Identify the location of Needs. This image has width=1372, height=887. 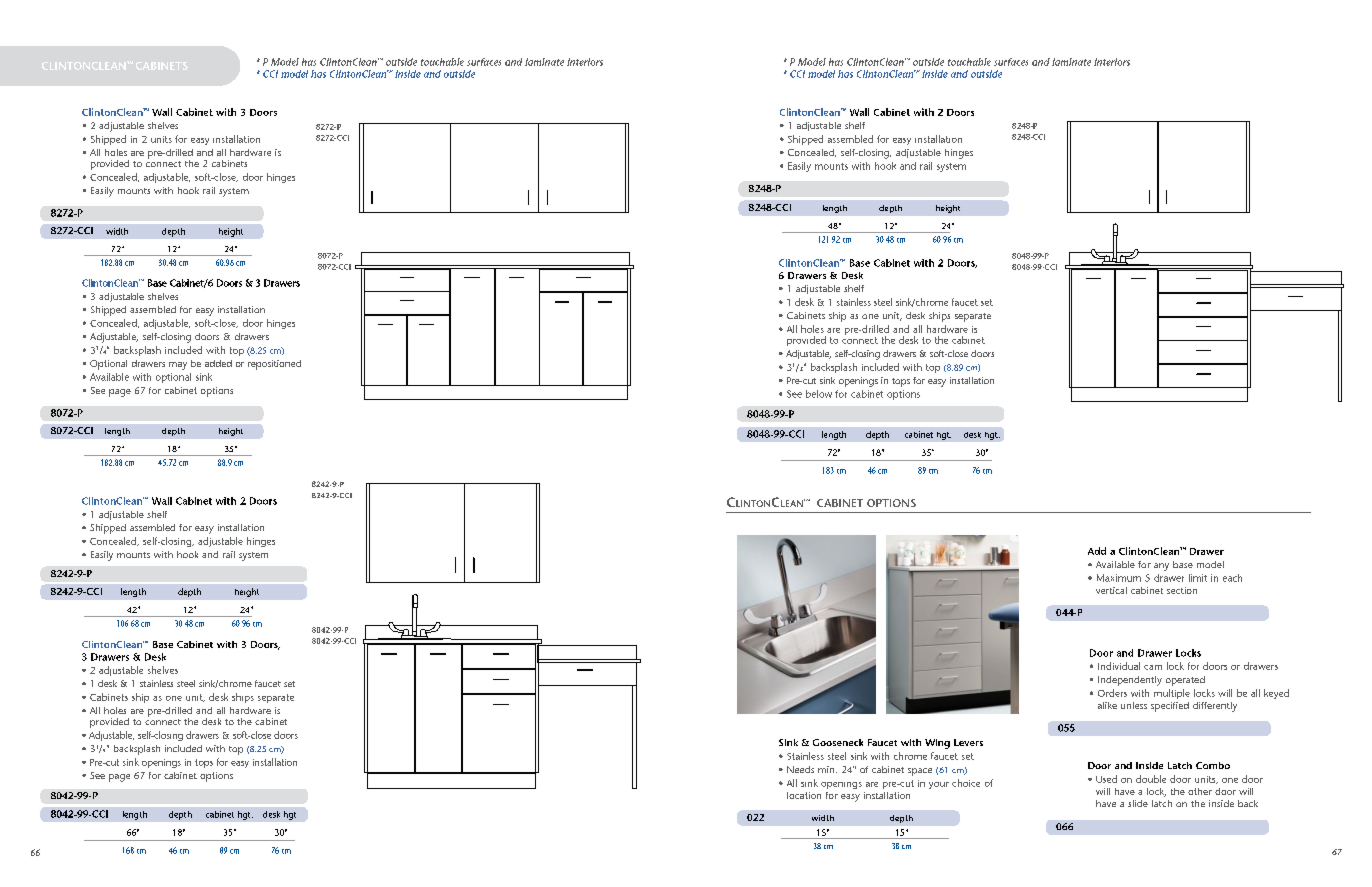
(800, 769).
